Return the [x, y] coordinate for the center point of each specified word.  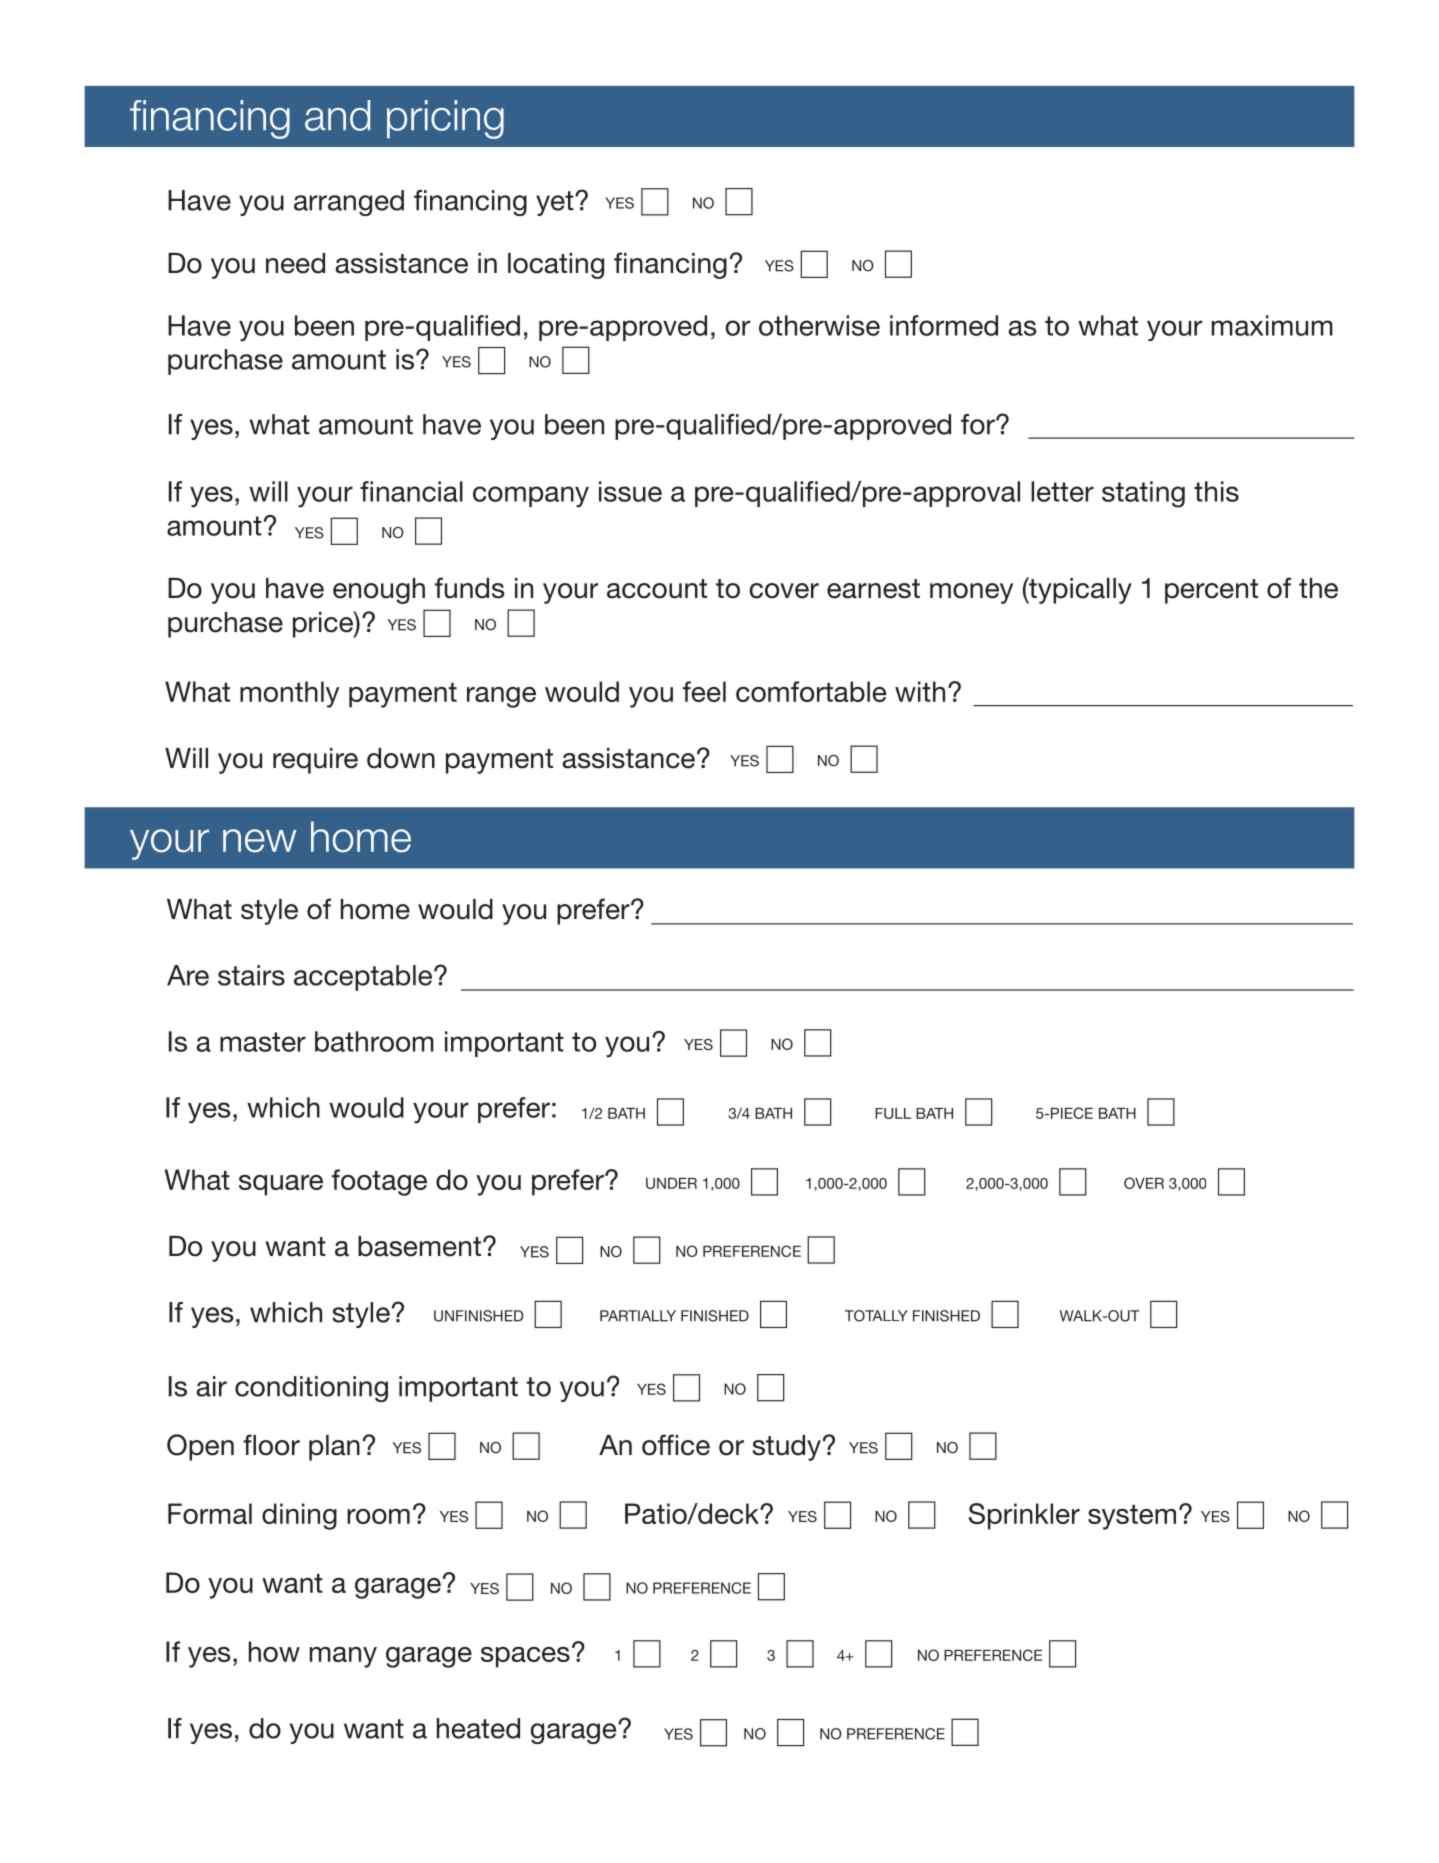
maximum [1272, 325]
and [337, 115]
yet [556, 203]
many [343, 1657]
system [1132, 1517]
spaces [525, 1657]
